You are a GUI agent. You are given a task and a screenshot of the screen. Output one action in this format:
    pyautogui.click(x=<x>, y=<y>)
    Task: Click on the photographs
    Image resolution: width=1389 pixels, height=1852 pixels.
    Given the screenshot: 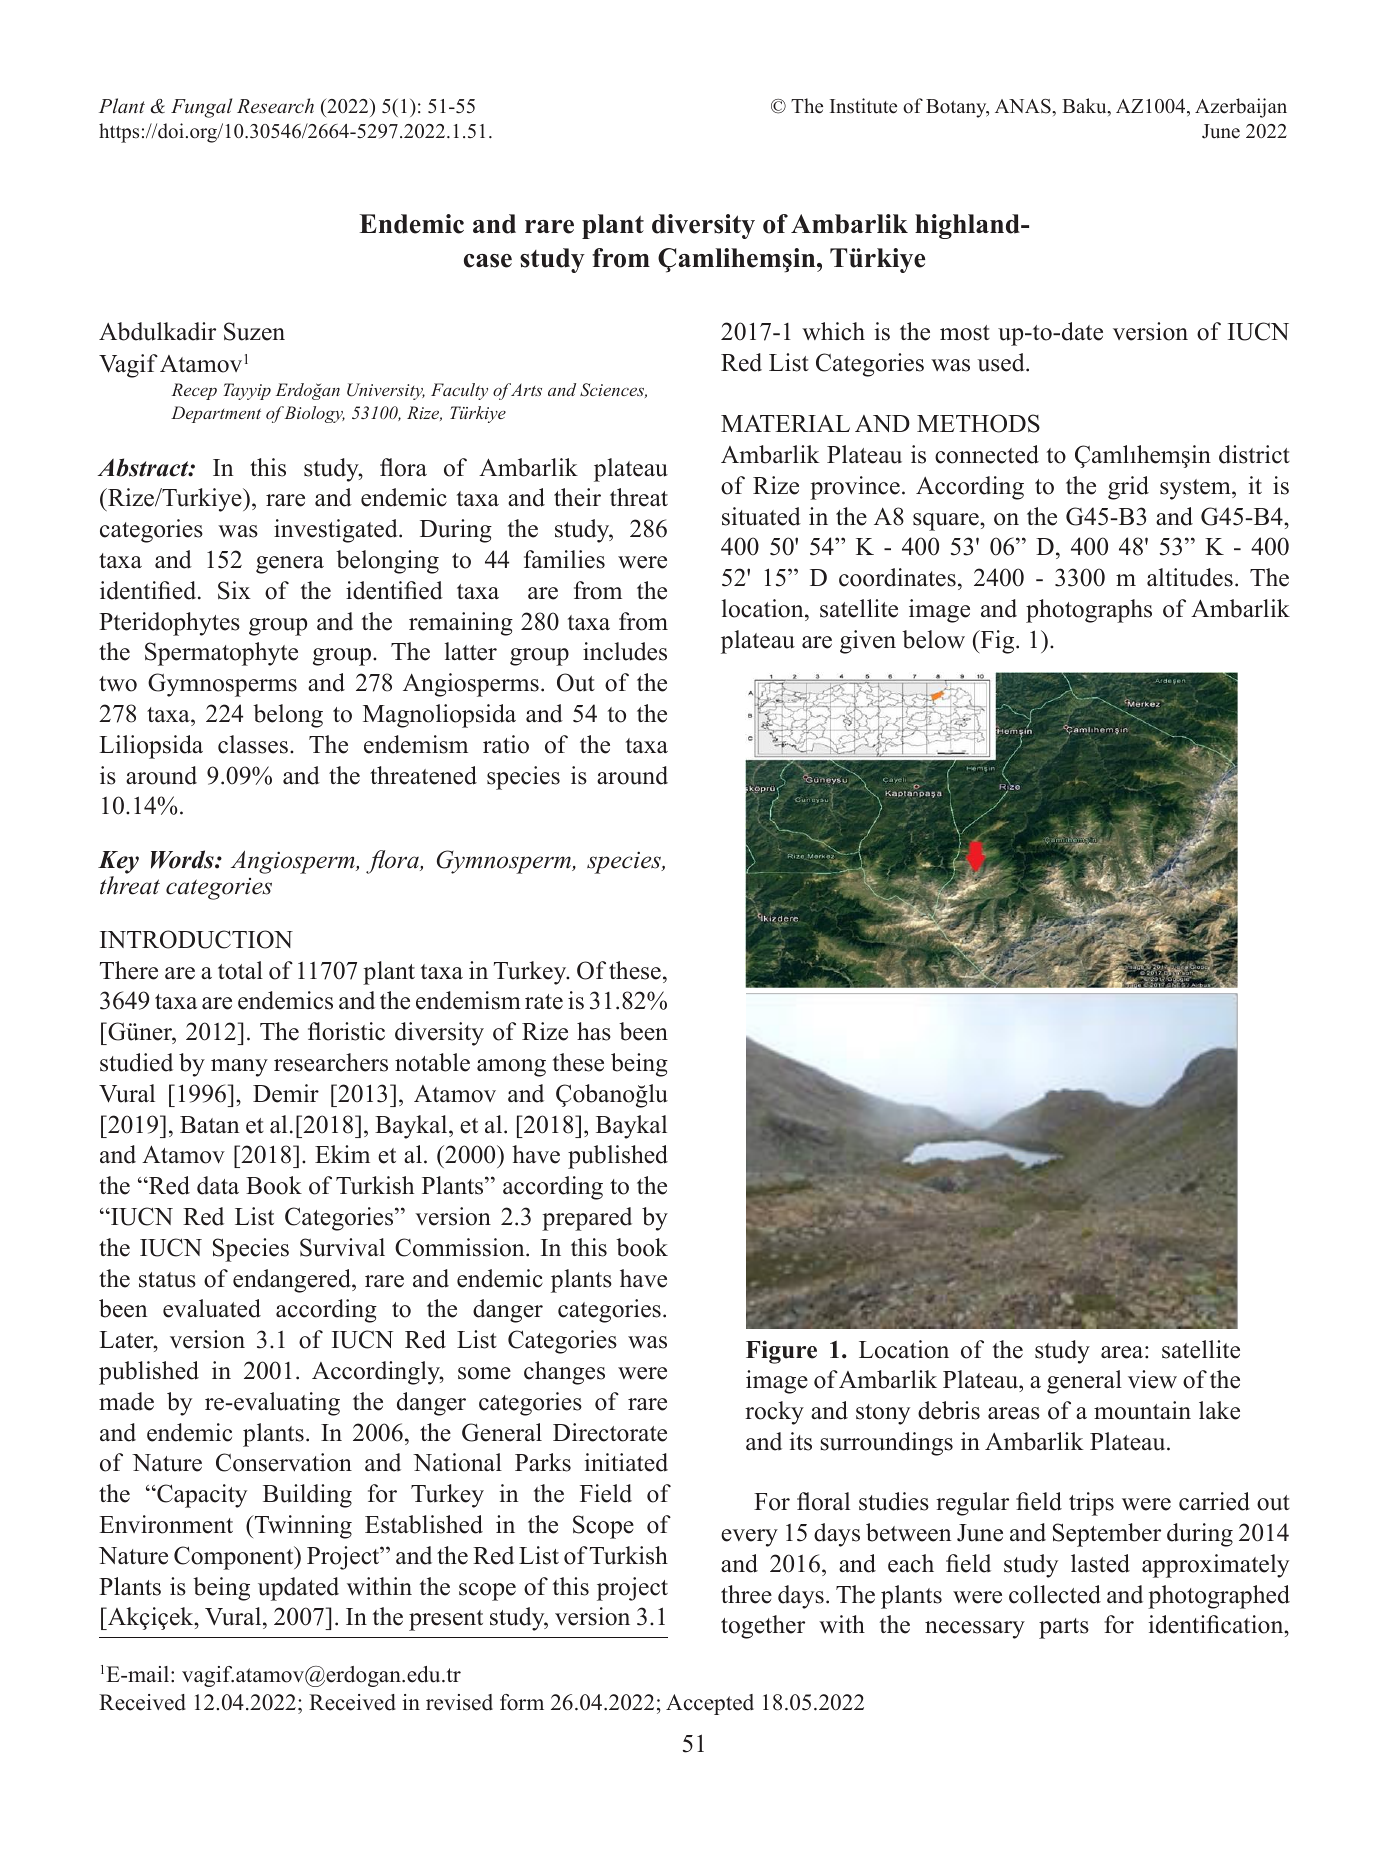 What is the action you would take?
    pyautogui.click(x=1089, y=611)
